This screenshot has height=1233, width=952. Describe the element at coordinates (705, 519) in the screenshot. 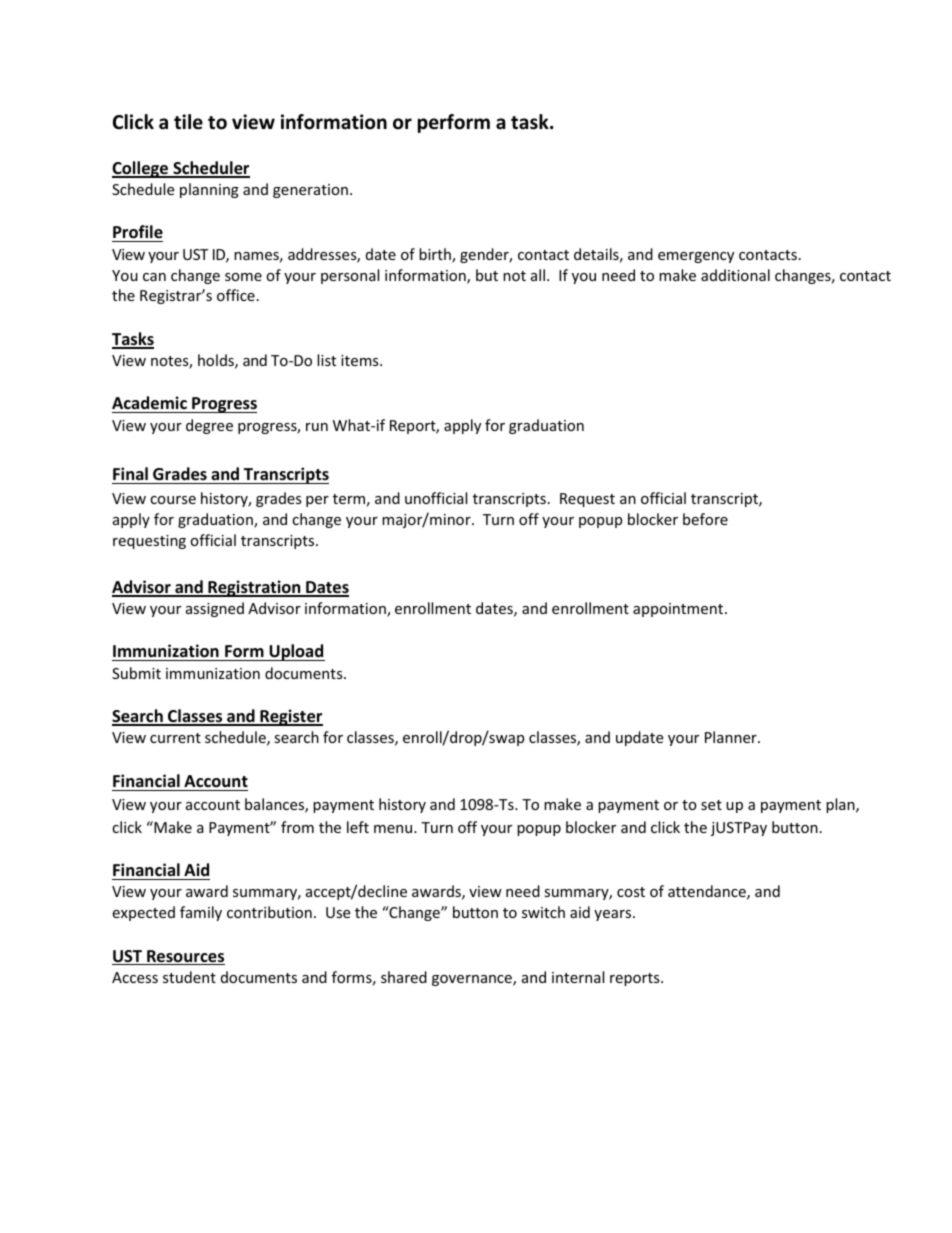

I see `before` at that location.
